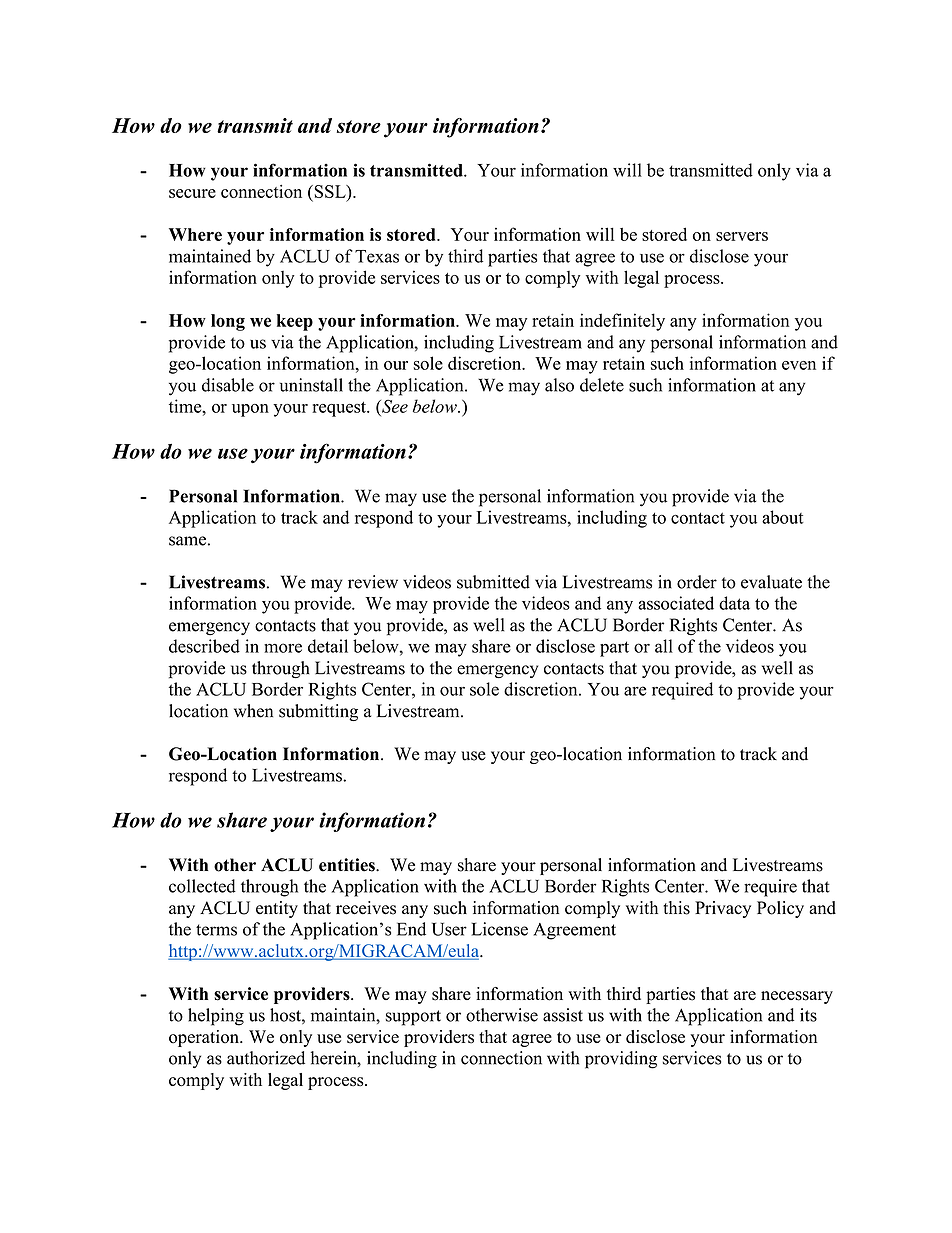 This screenshot has height=1233, width=952. What do you see at coordinates (734, 603) in the screenshot?
I see `data` at bounding box center [734, 603].
